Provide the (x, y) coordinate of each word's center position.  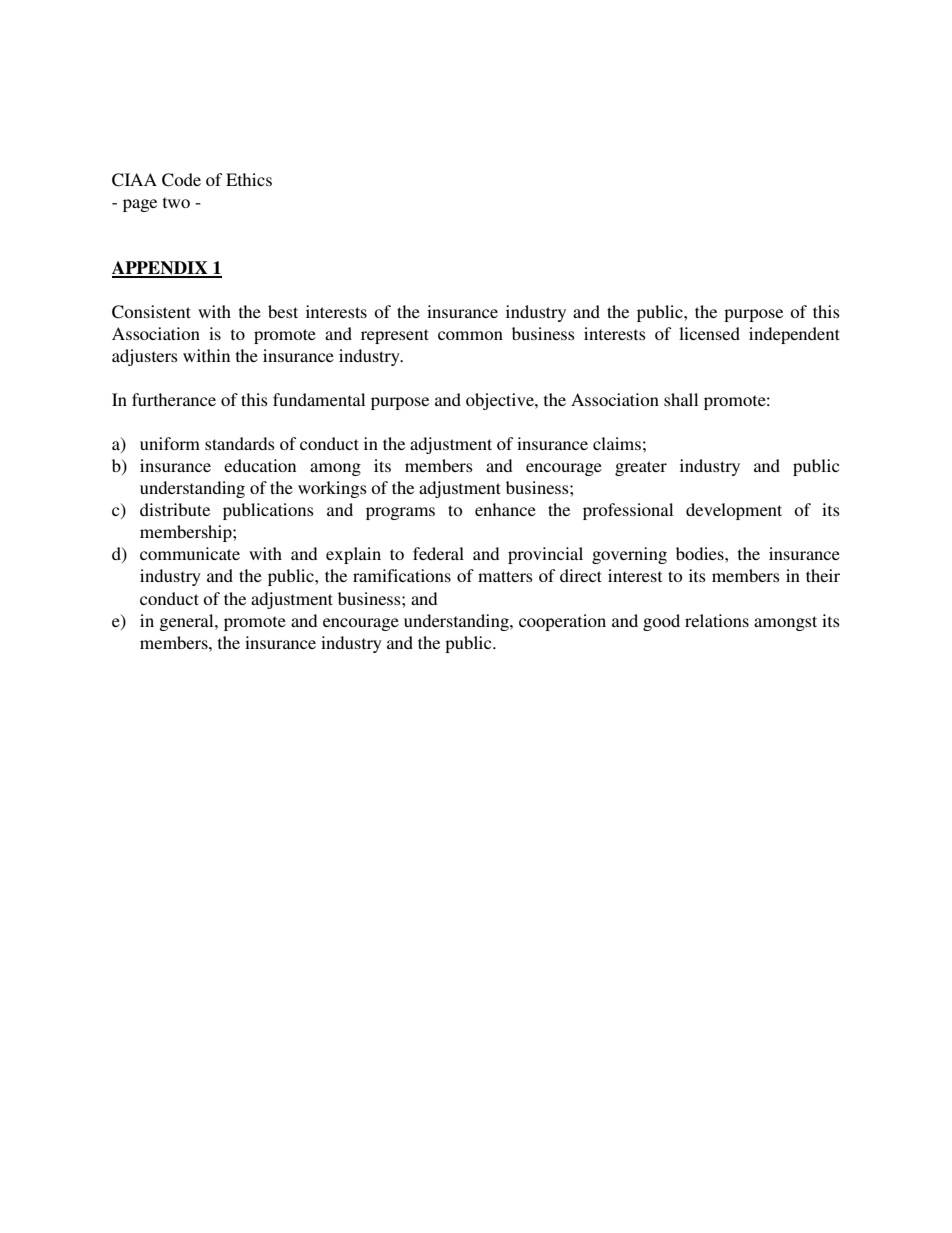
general (187, 622)
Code (181, 180)
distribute (175, 509)
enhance (505, 509)
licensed (709, 333)
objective (501, 401)
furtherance (174, 399)
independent (794, 335)
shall (681, 399)
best (283, 311)
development (734, 511)
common (470, 335)
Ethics (249, 179)
